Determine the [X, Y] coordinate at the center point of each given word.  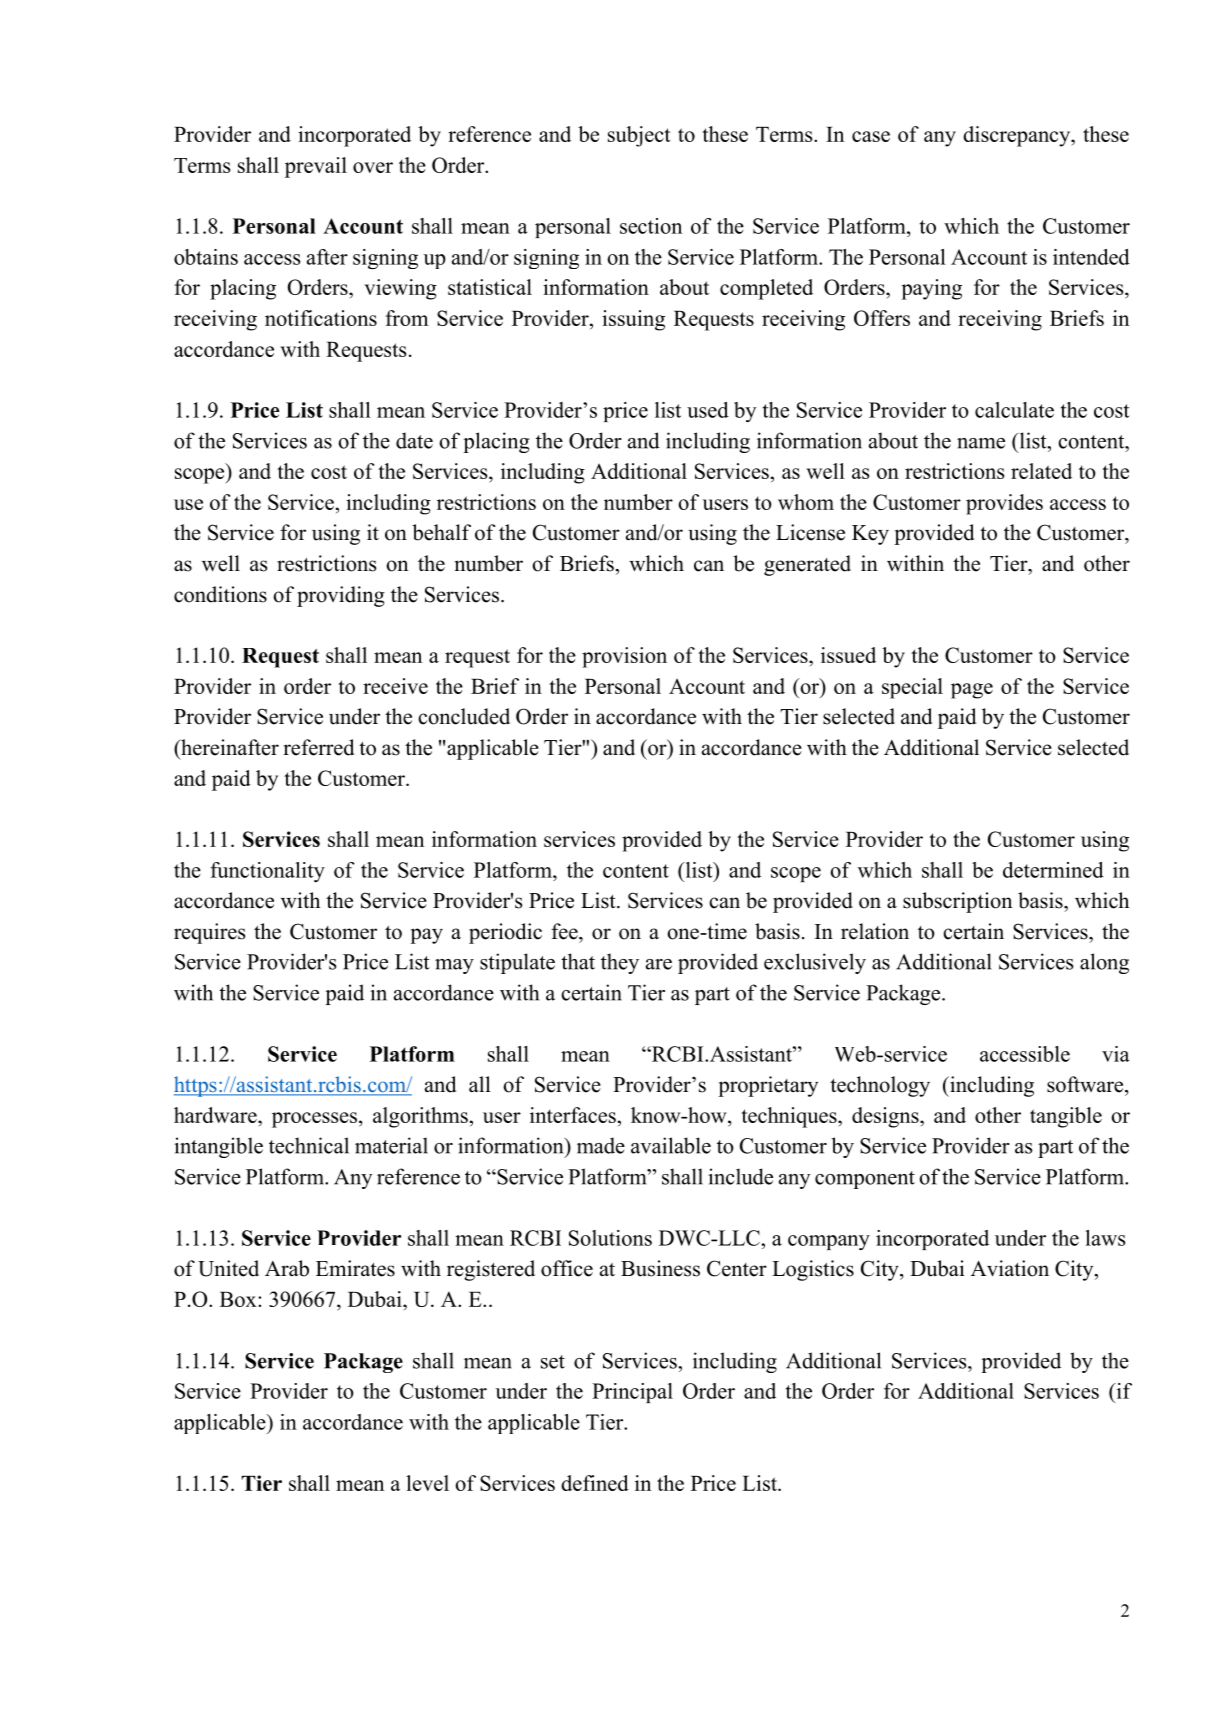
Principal [632, 1393]
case [871, 136]
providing [341, 596]
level [427, 1483]
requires [210, 933]
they [620, 963]
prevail [316, 167]
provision [624, 657]
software [1086, 1084]
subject [639, 136]
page [972, 691]
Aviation [1010, 1268]
